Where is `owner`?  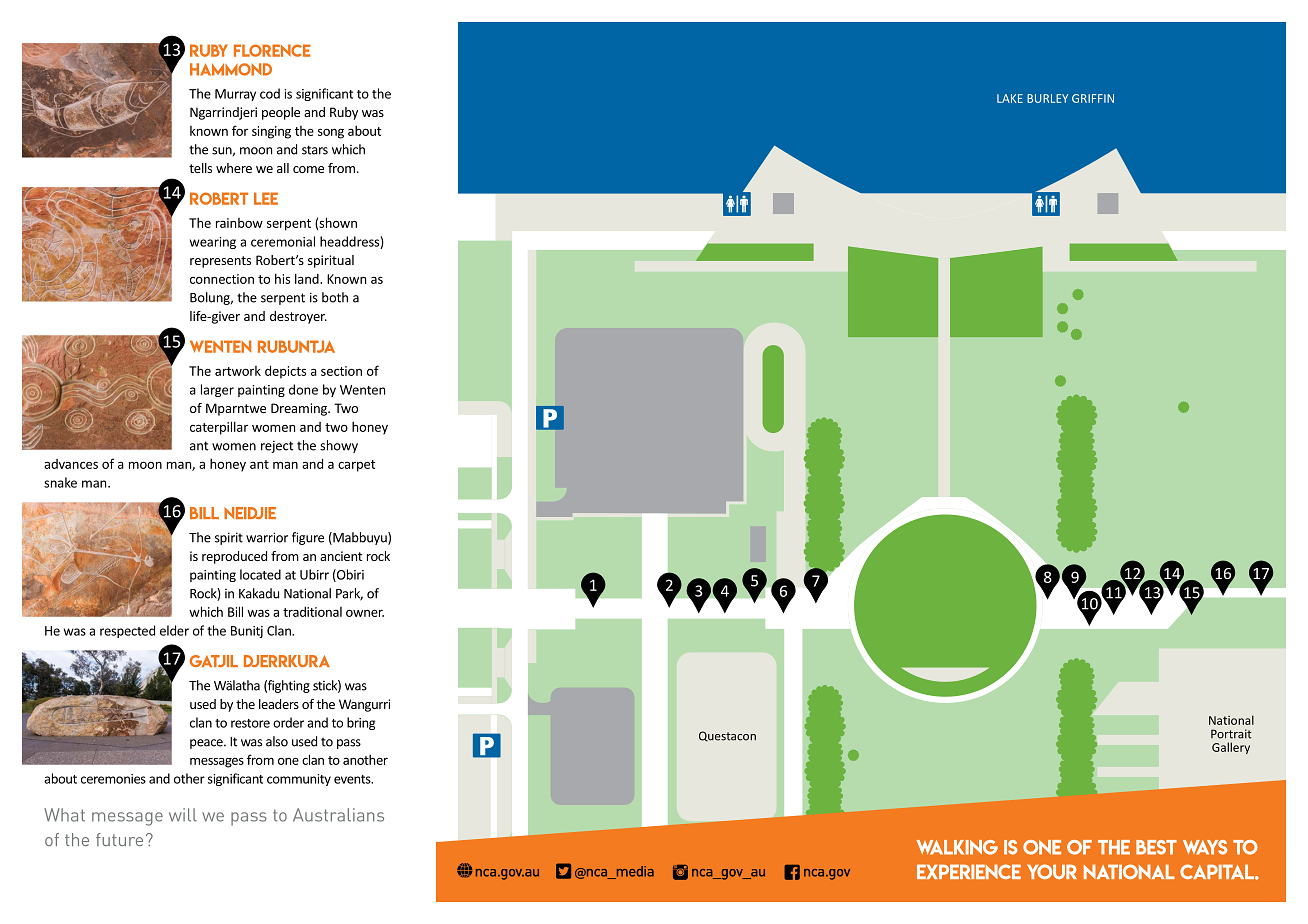 owner is located at coordinates (365, 613).
